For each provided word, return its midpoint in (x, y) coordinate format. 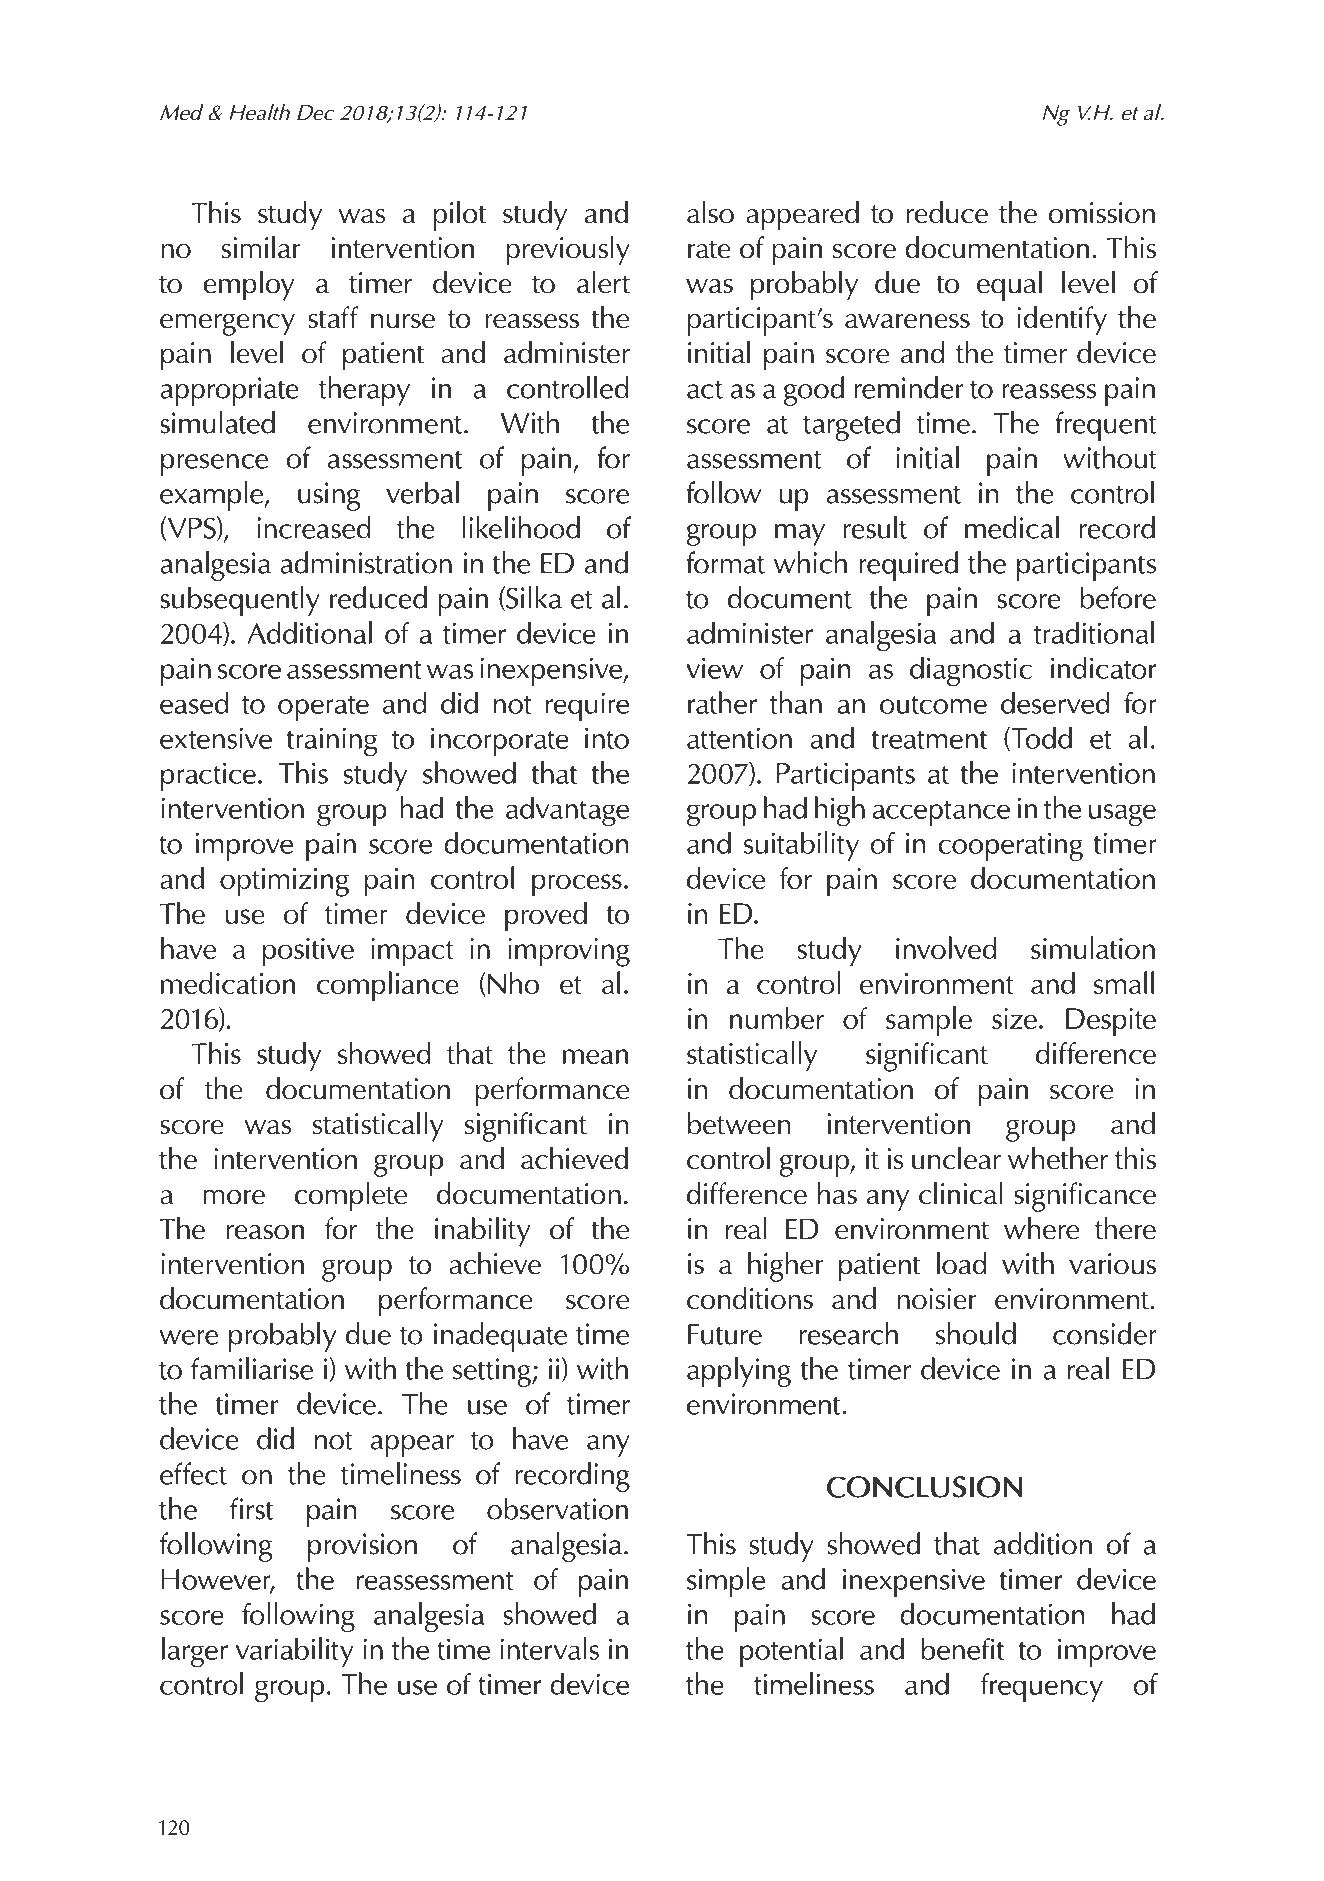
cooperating (1010, 847)
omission (1101, 213)
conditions (750, 1298)
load (962, 1263)
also (710, 212)
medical (1012, 527)
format (725, 562)
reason (265, 1232)
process (577, 885)
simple (726, 1582)
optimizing (284, 882)
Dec (316, 113)
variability (295, 1652)
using (329, 496)
